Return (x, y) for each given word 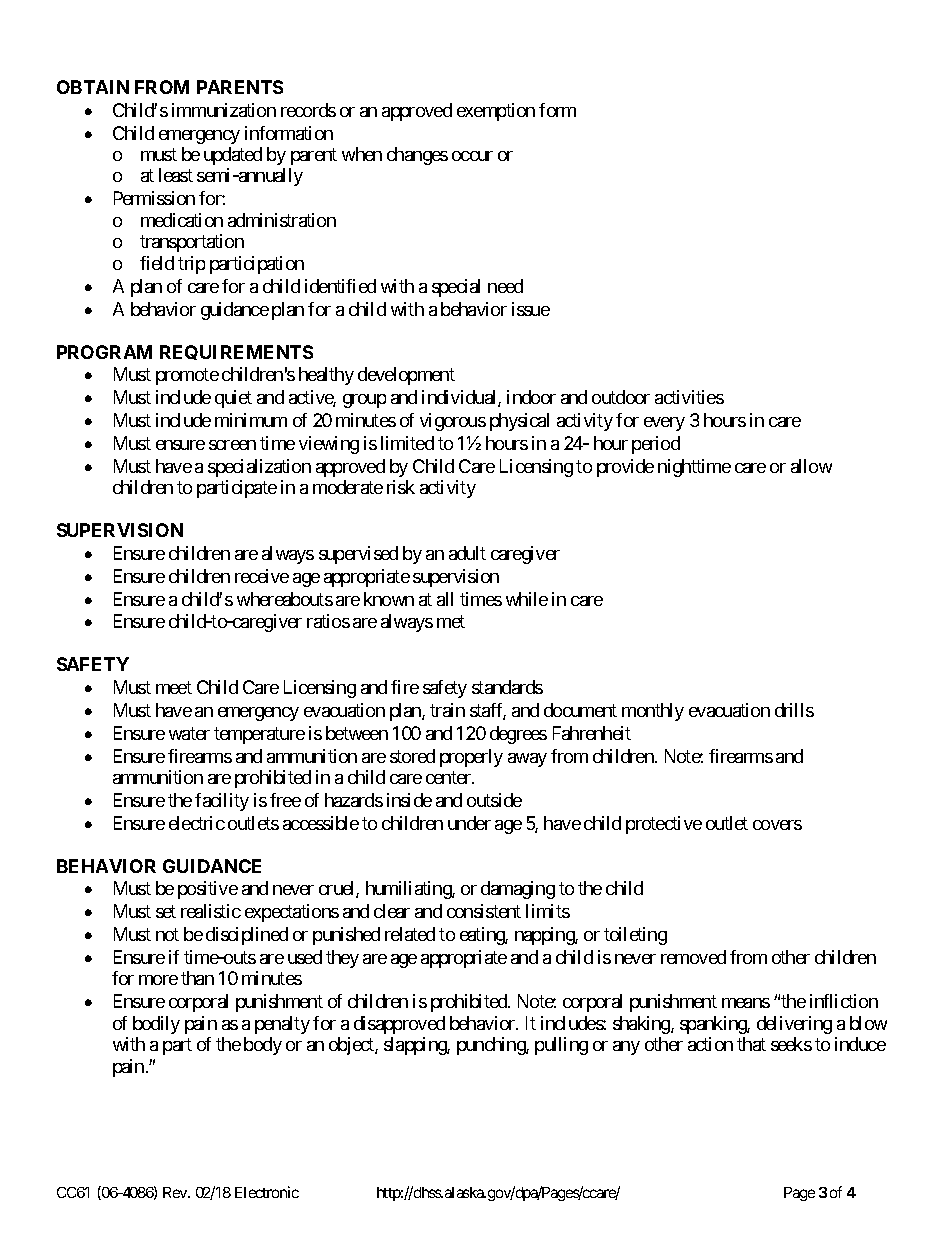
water (189, 733)
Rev (176, 1192)
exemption (496, 112)
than (197, 978)
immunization (224, 110)
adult (467, 553)
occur (472, 156)
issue (531, 309)
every (664, 424)
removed (693, 957)
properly (471, 758)
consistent (484, 911)
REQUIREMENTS (236, 352)
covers (777, 825)
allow (811, 466)
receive (262, 576)
